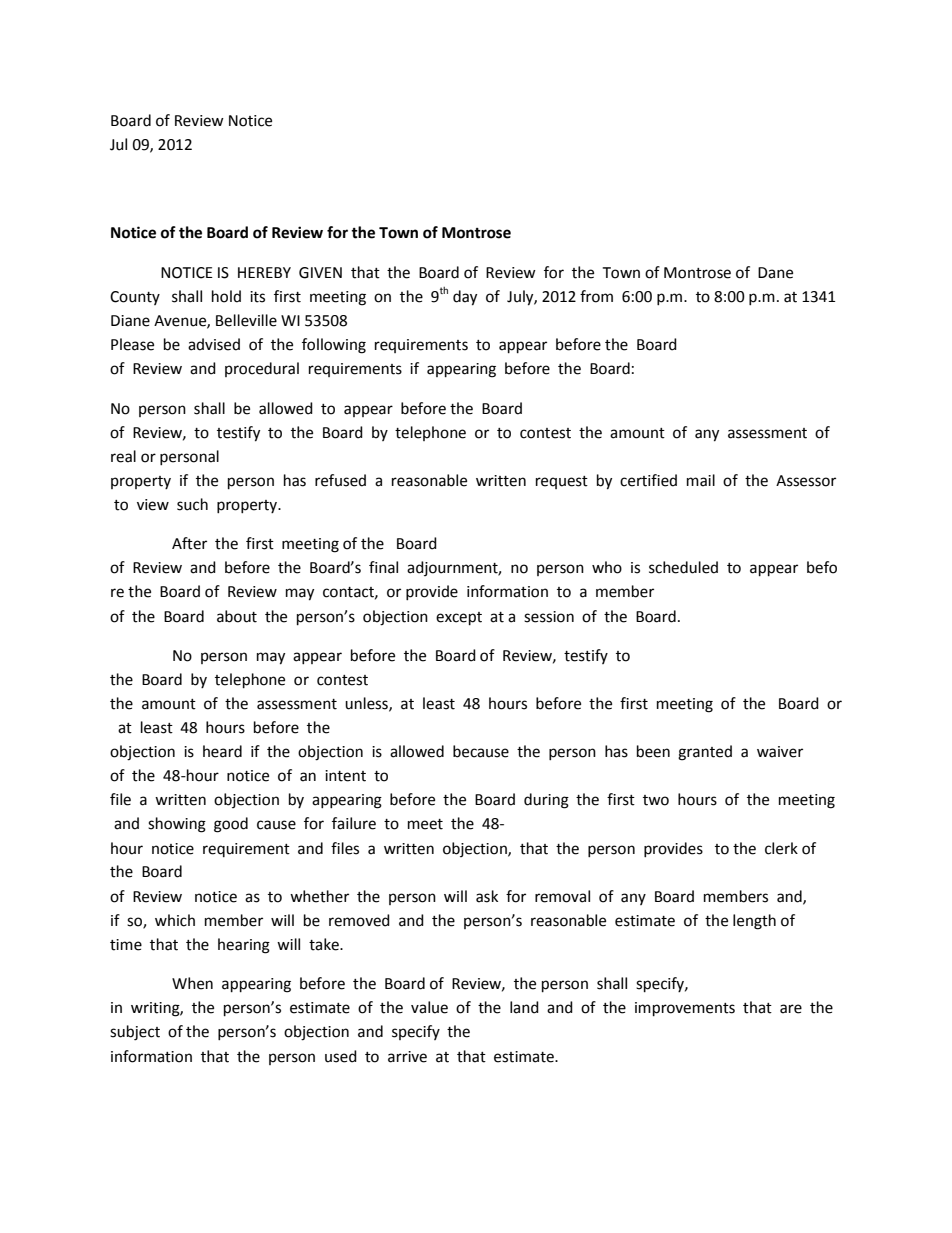  I want to click on subject, so click(135, 1033).
